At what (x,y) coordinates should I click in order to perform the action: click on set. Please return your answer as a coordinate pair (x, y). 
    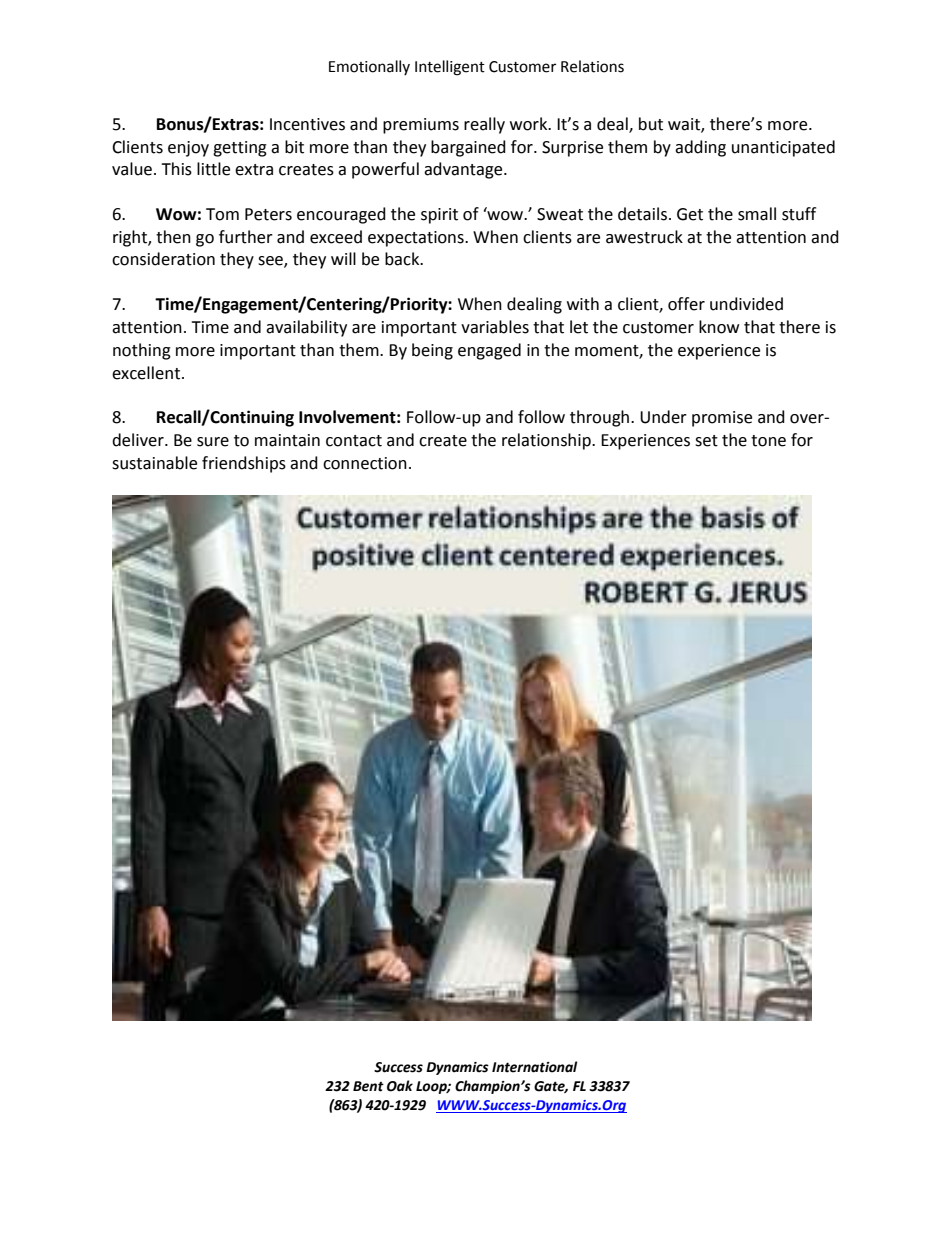
    Looking at the image, I should click on (706, 441).
